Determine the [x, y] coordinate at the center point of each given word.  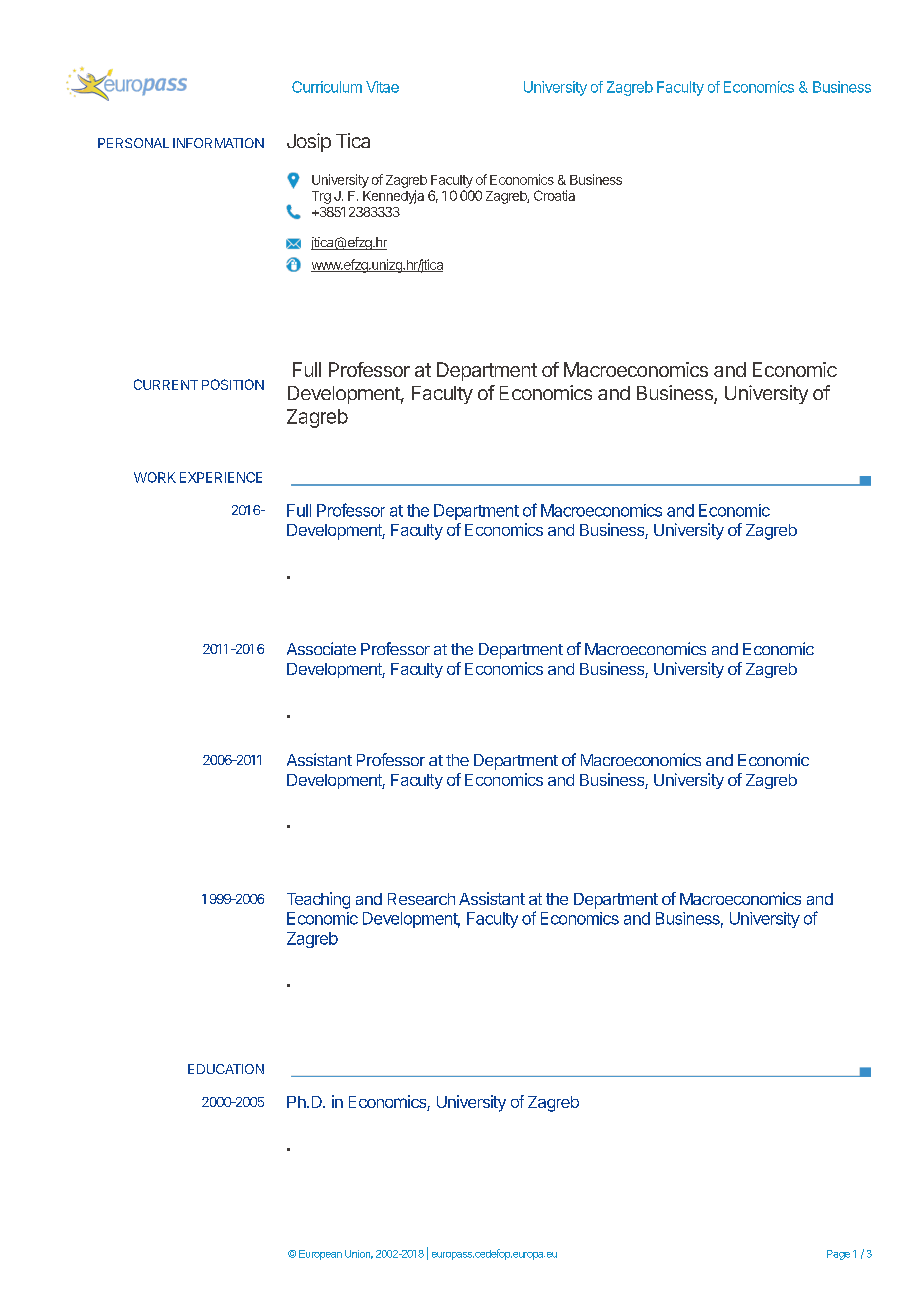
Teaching [318, 900]
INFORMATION [218, 143]
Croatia [554, 195]
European [320, 1255]
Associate [321, 648]
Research [421, 899]
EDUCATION [226, 1069]
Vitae [382, 87]
